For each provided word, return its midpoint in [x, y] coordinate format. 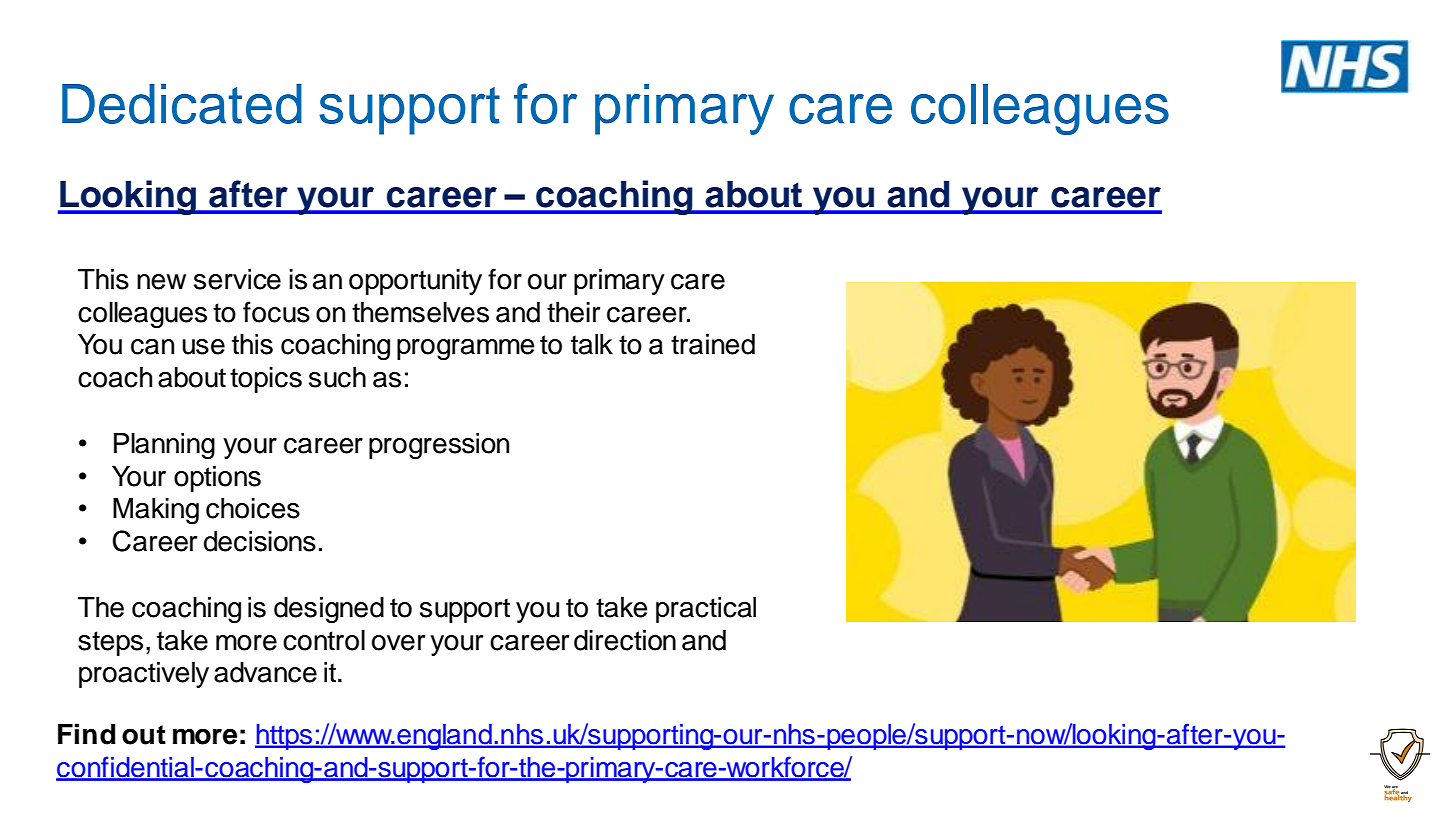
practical [706, 610]
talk [592, 344]
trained [713, 344]
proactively [144, 675]
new [161, 282]
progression [439, 446]
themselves [420, 312]
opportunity [415, 282]
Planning [164, 446]
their [573, 312]
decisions [260, 541]
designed [329, 610]
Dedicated [182, 104]
